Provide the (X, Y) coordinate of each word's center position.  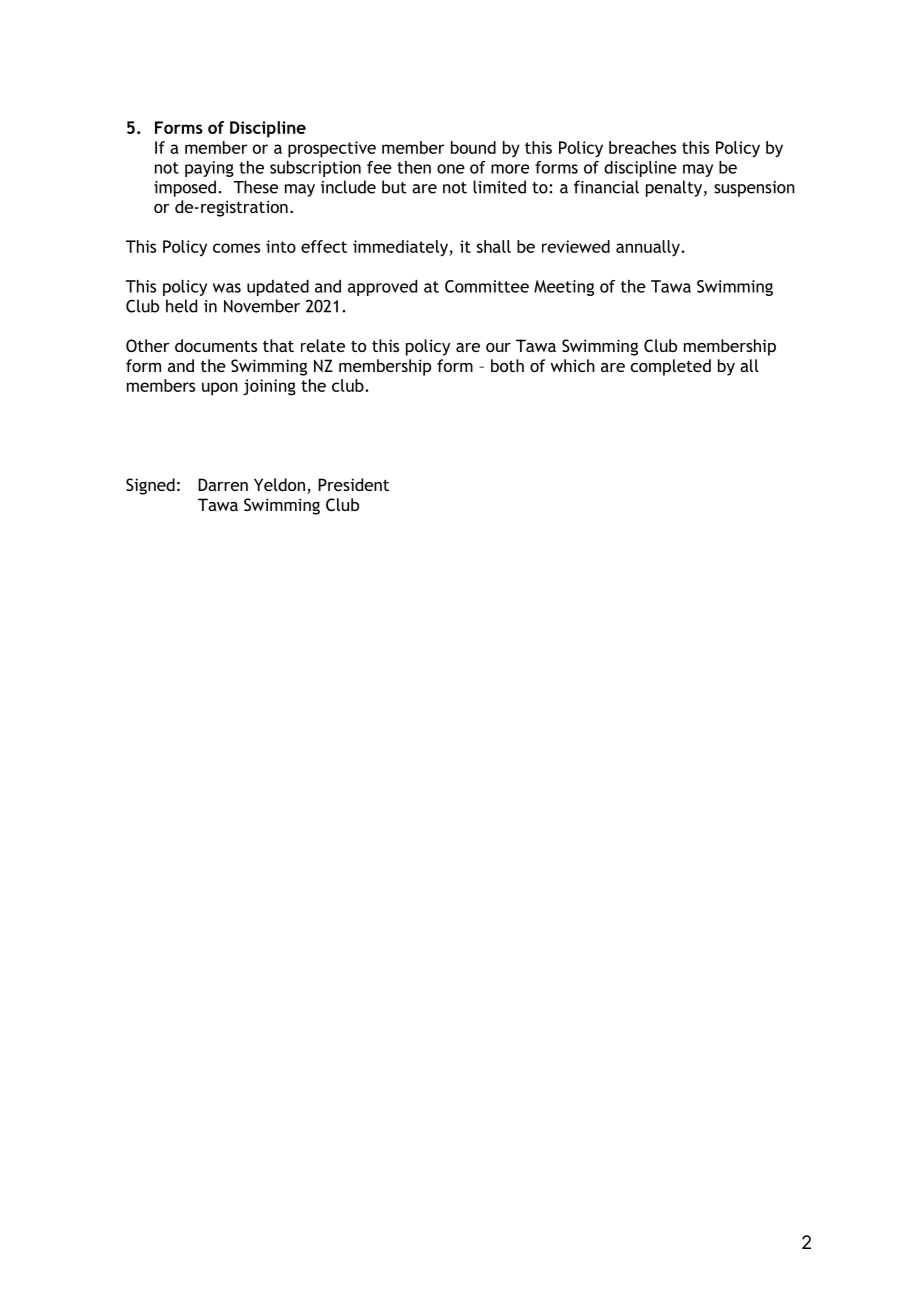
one (451, 169)
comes (236, 248)
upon (220, 389)
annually (649, 248)
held (181, 306)
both (507, 365)
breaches (642, 147)
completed (671, 367)
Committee (487, 286)
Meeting (564, 288)
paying (209, 169)
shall (494, 246)
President (353, 484)
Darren (223, 484)
